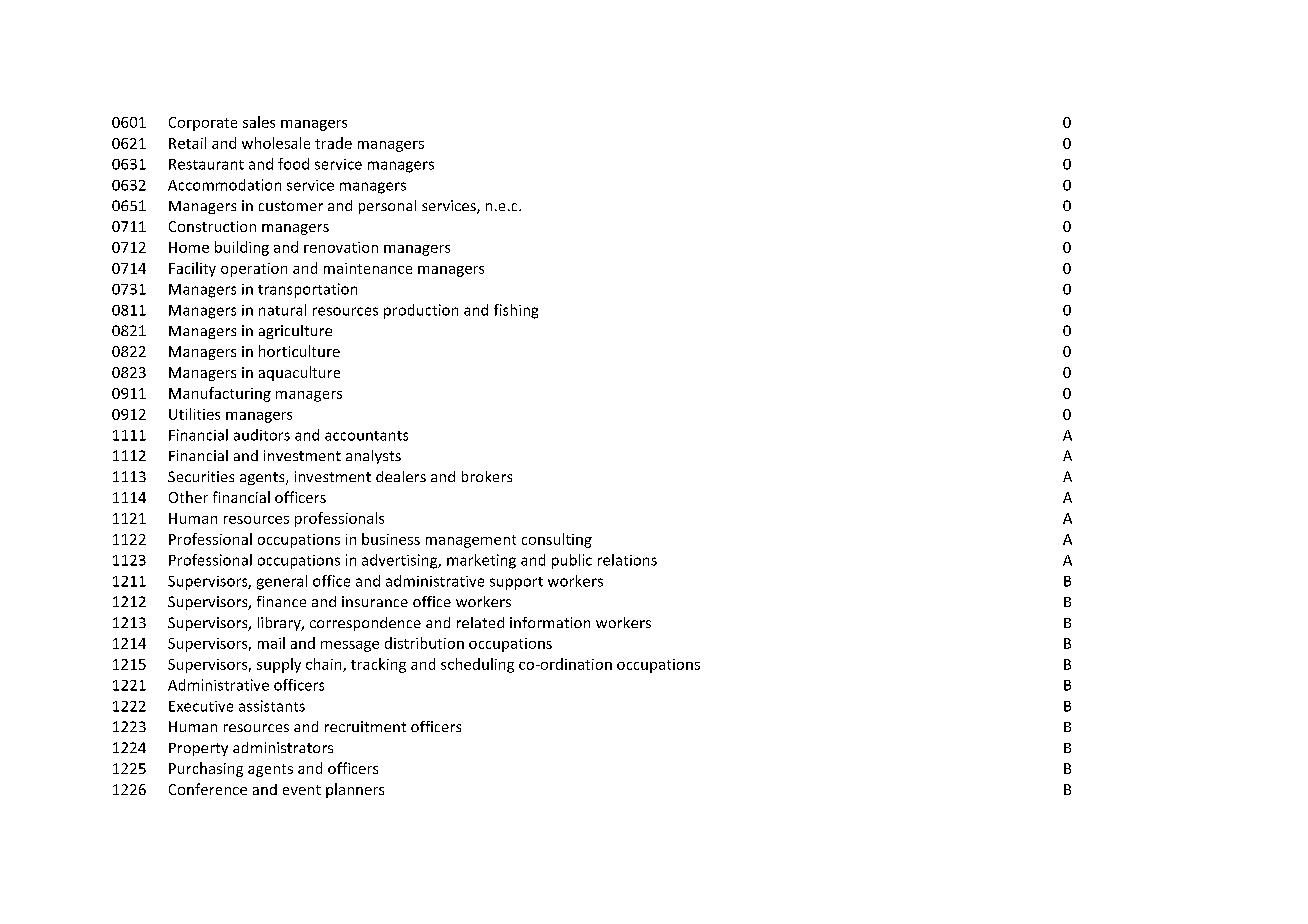 Image resolution: width=1308 pixels, height=924 pixels. Describe the element at coordinates (355, 790) in the image. I see `planners` at that location.
